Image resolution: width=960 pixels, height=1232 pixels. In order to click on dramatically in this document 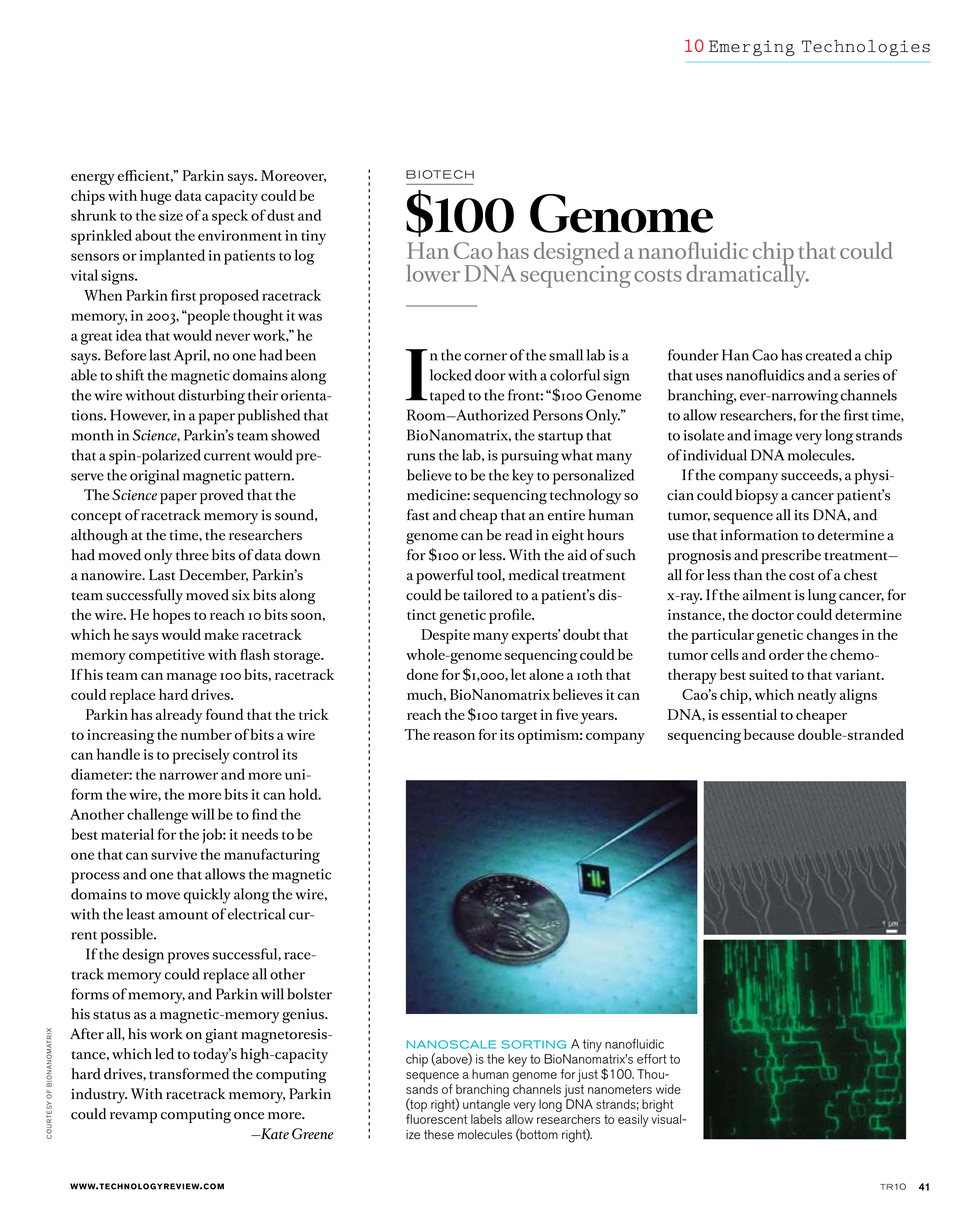, I will do `click(747, 275)`.
